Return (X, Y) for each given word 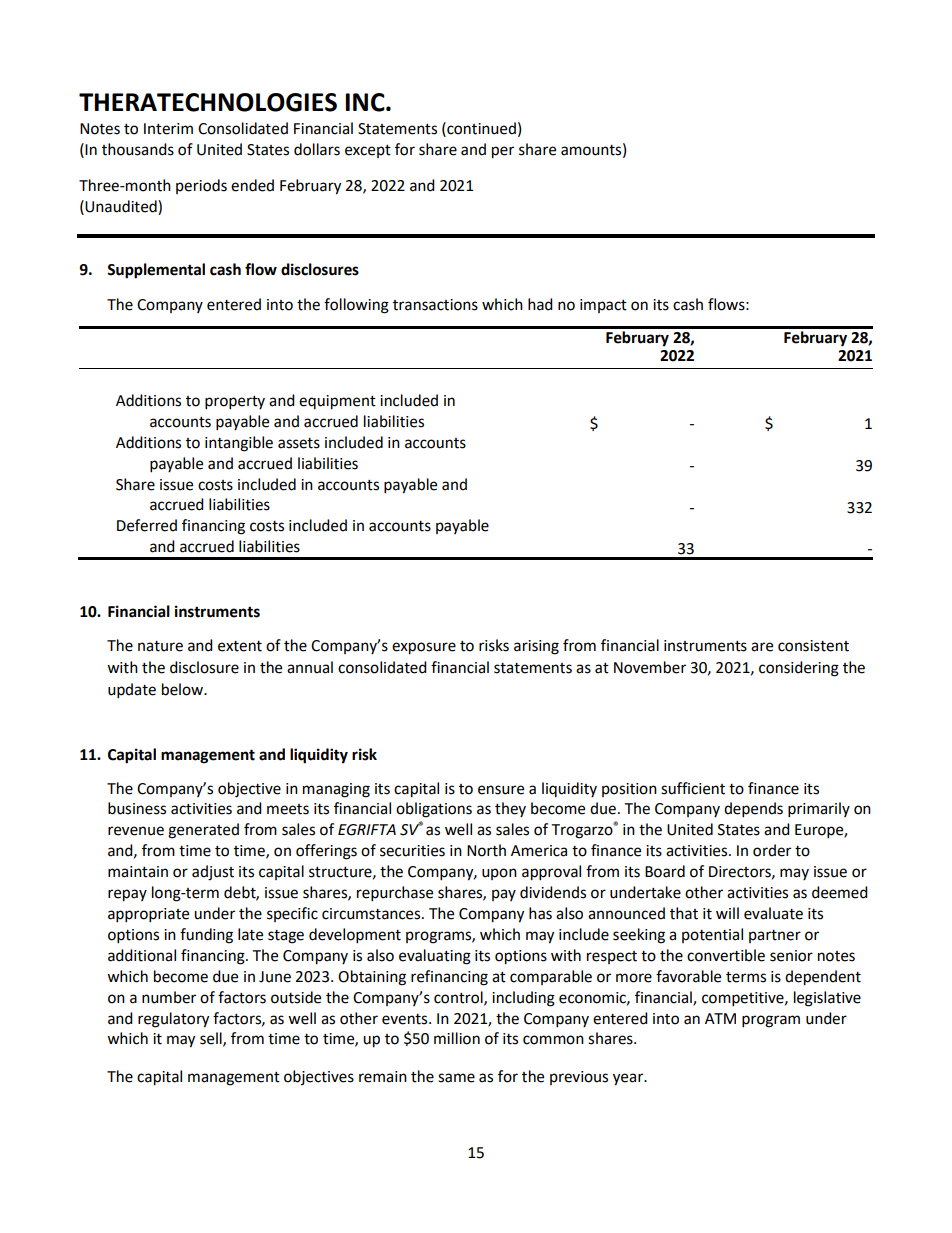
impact (603, 306)
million (457, 1038)
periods (201, 186)
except (368, 151)
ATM (720, 1018)
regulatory (173, 1020)
